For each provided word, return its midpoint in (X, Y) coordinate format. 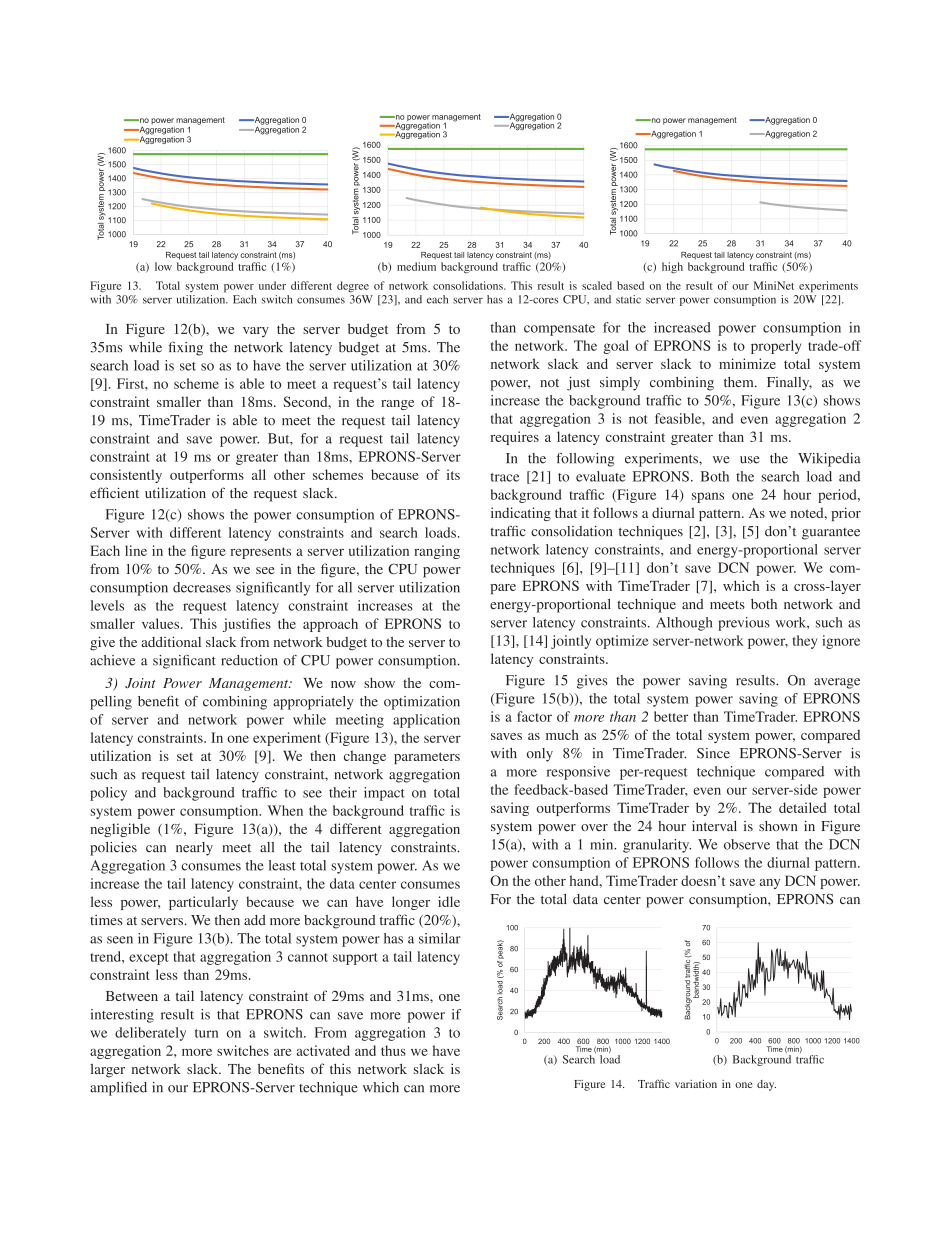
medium (416, 266)
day (766, 1085)
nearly (194, 849)
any (770, 884)
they (805, 642)
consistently (126, 476)
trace (504, 477)
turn (206, 1033)
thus (393, 1050)
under (272, 285)
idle (449, 901)
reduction (249, 660)
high (672, 268)
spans (708, 497)
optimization (422, 703)
